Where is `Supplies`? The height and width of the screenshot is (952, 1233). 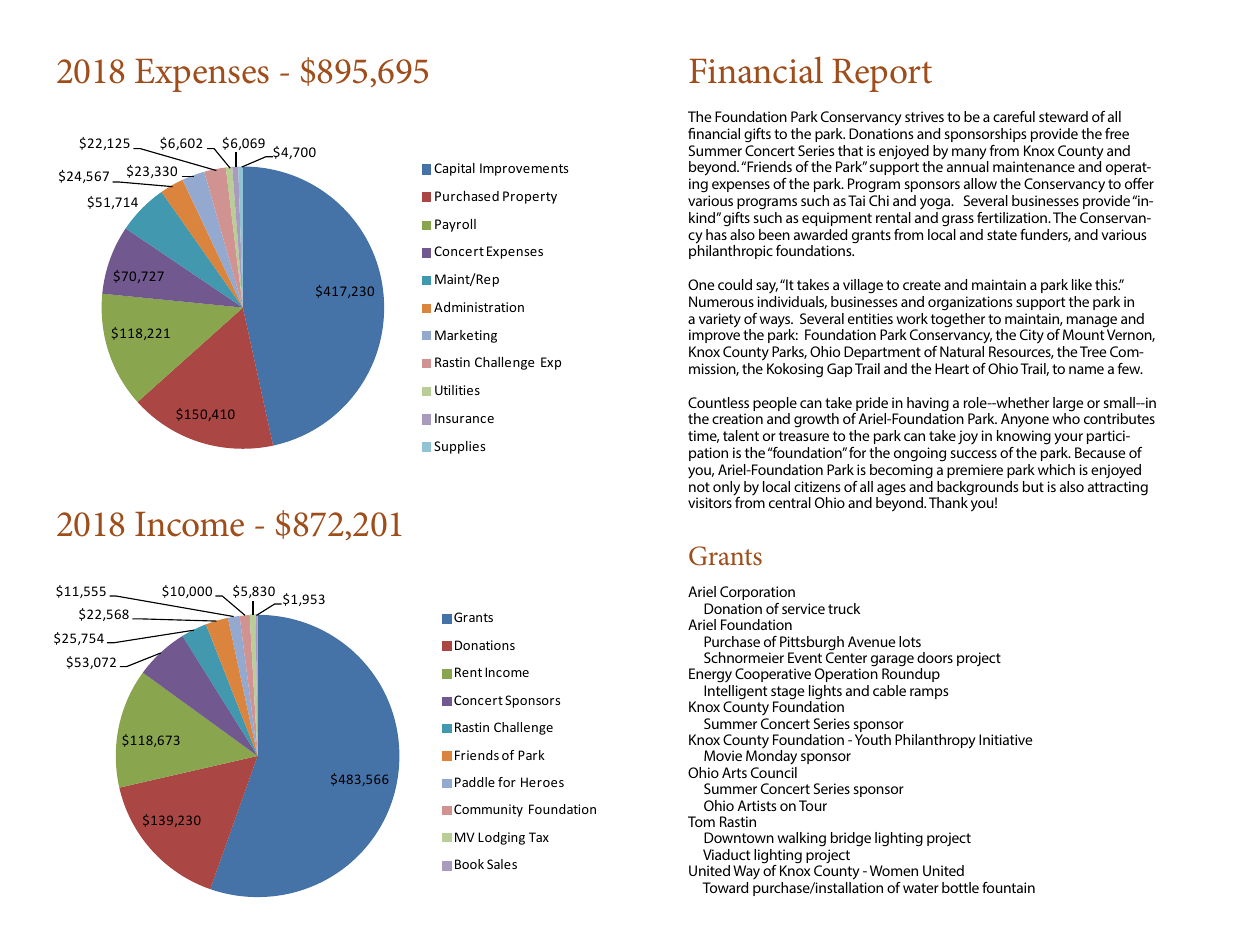 Supplies is located at coordinates (459, 447).
